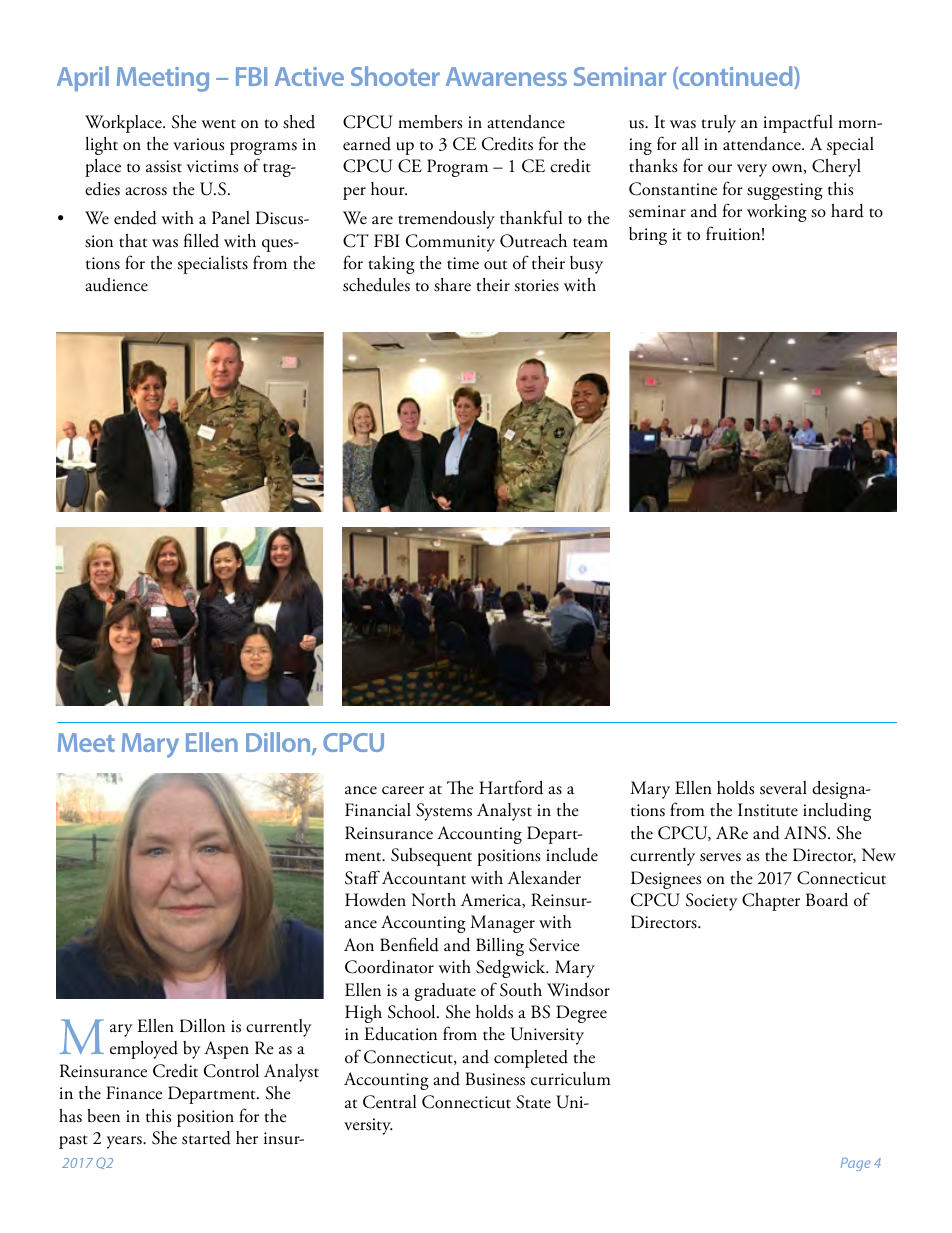  I want to click on share, so click(452, 285).
